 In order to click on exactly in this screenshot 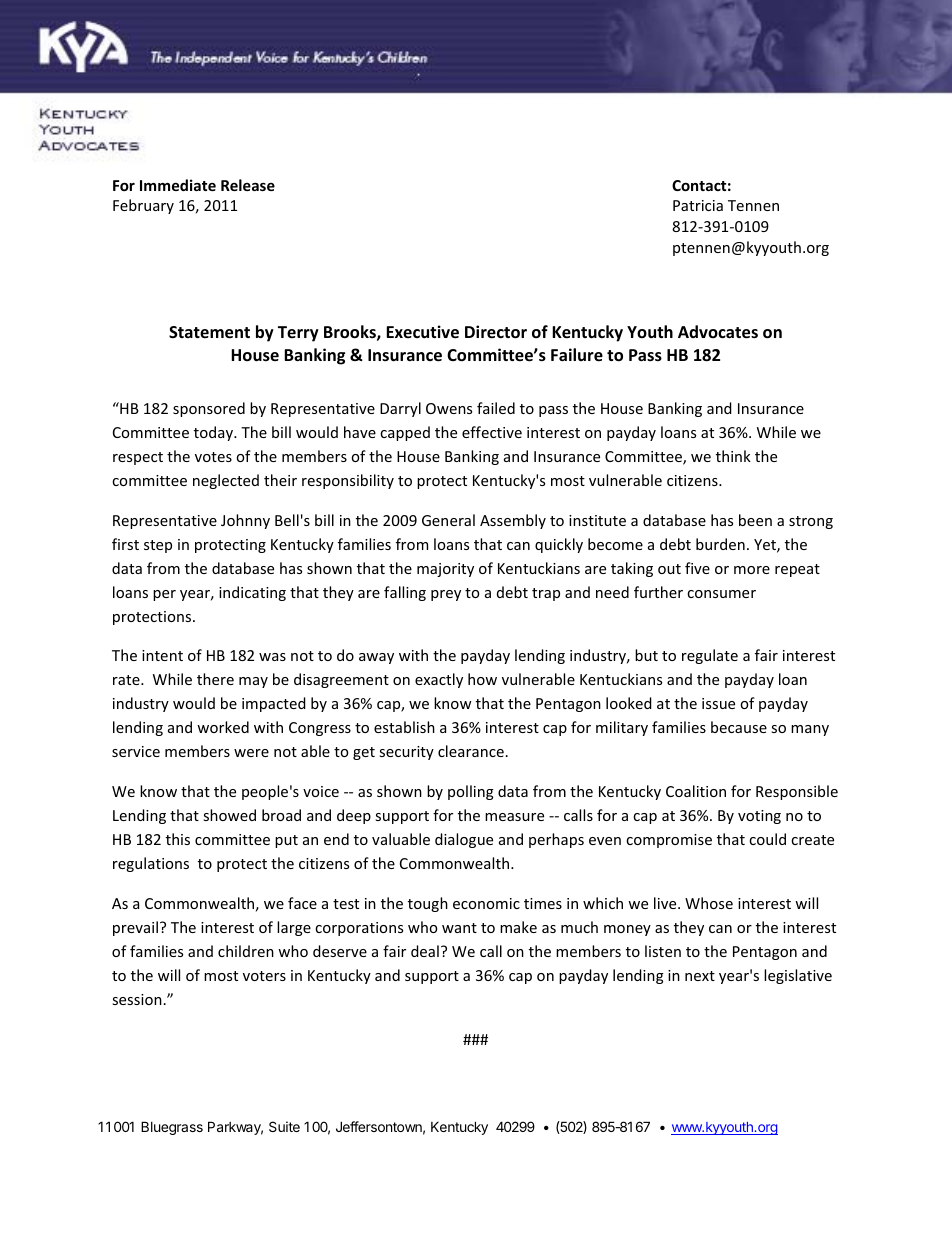, I will do `click(439, 680)`.
